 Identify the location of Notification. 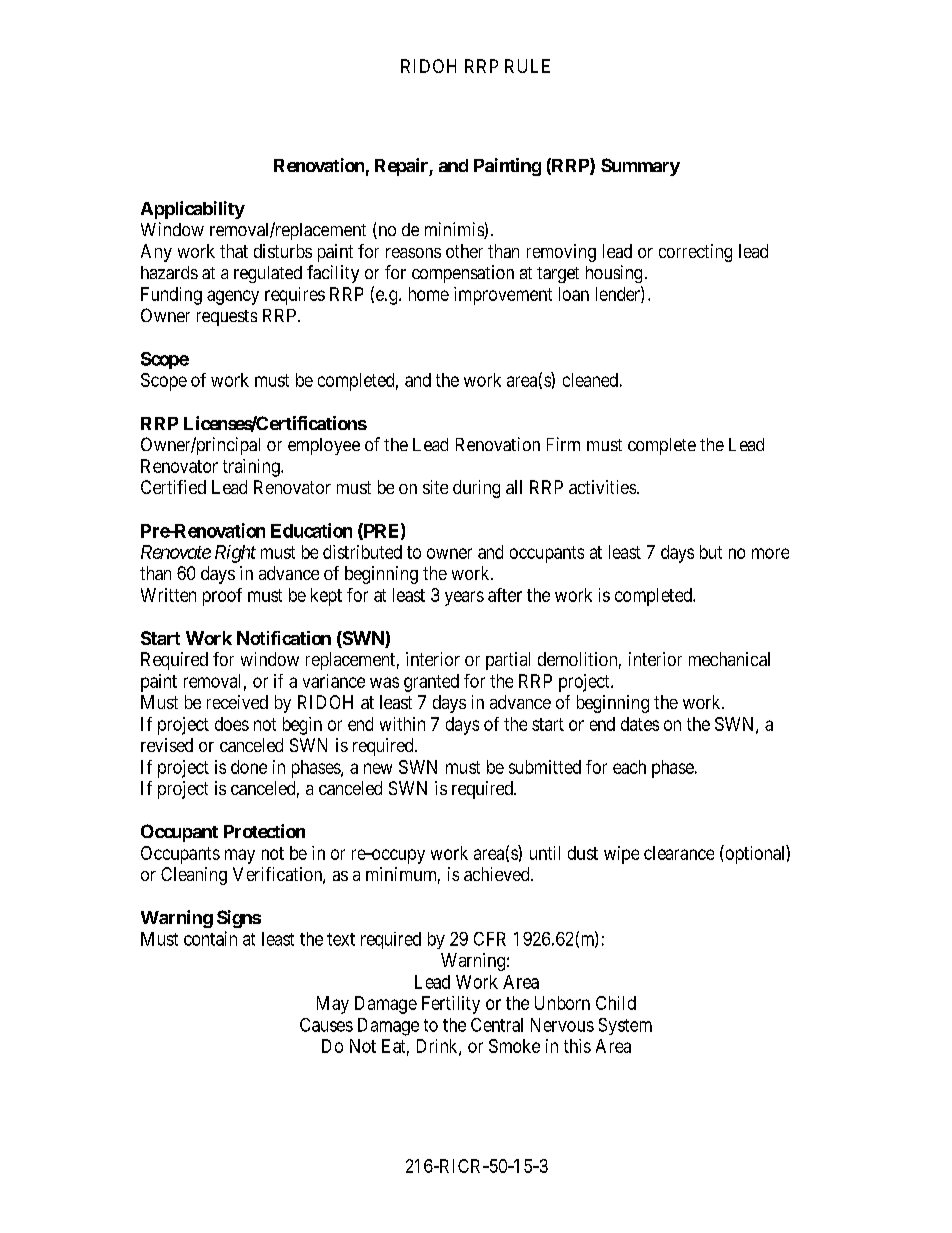
(284, 638).
